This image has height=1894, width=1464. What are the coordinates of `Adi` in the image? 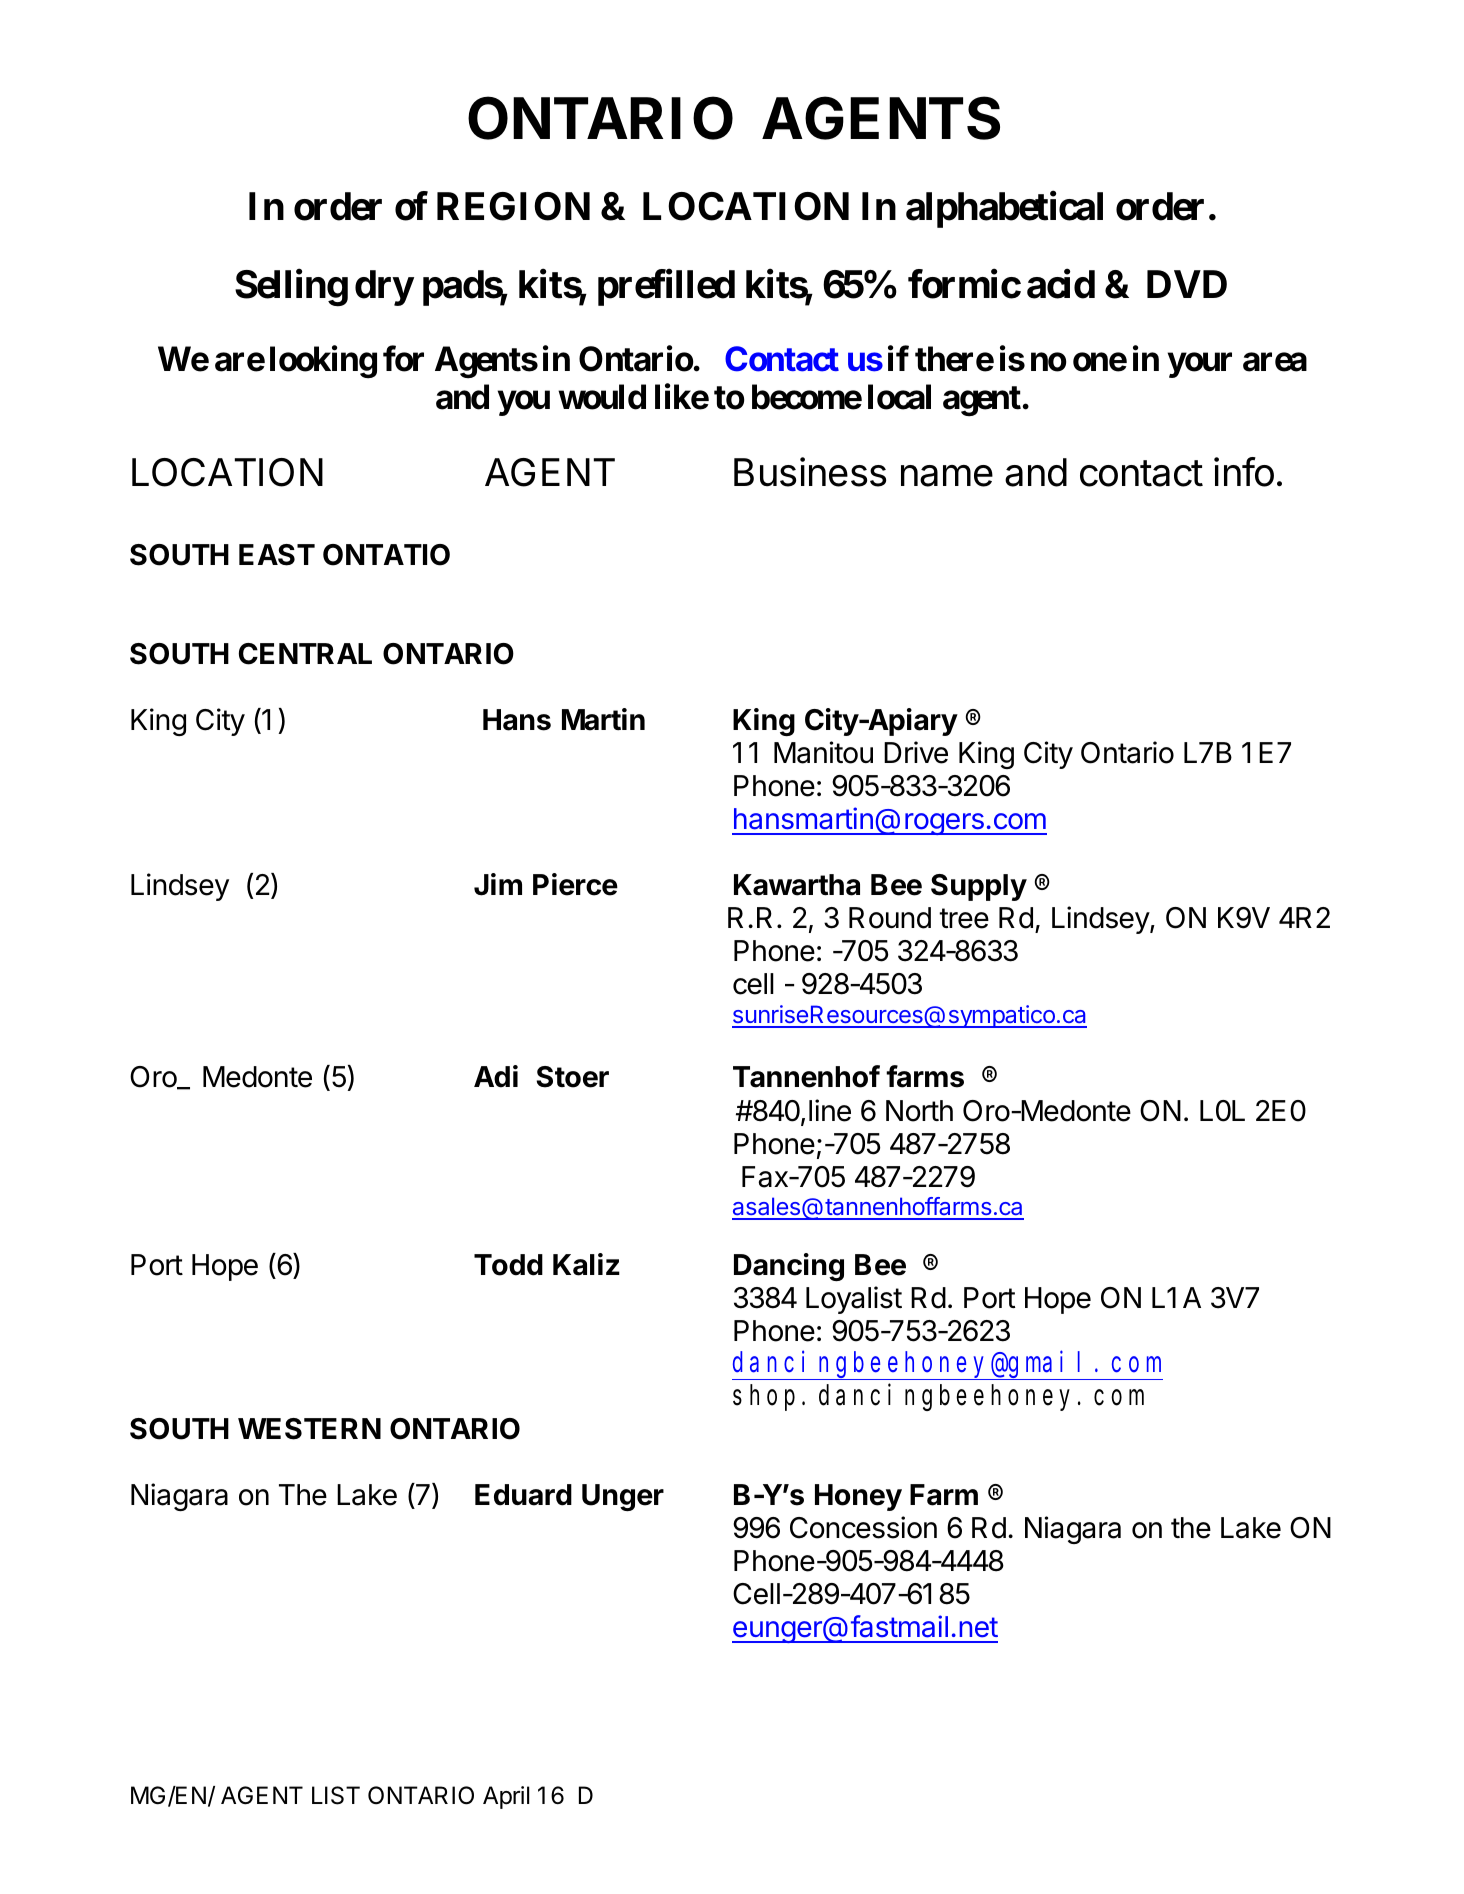 It's located at (496, 1076).
